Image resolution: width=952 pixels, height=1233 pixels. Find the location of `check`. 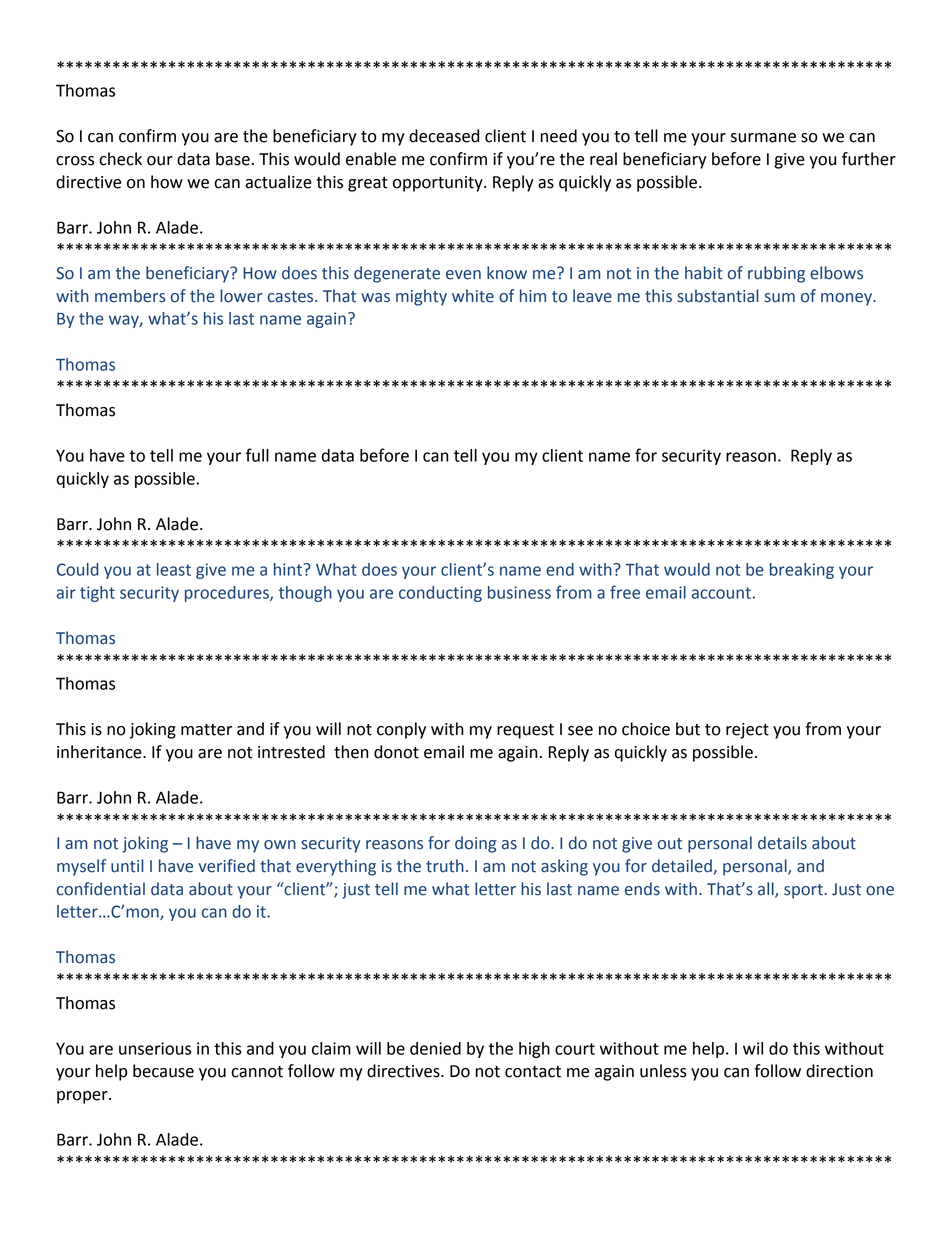

check is located at coordinates (120, 159).
